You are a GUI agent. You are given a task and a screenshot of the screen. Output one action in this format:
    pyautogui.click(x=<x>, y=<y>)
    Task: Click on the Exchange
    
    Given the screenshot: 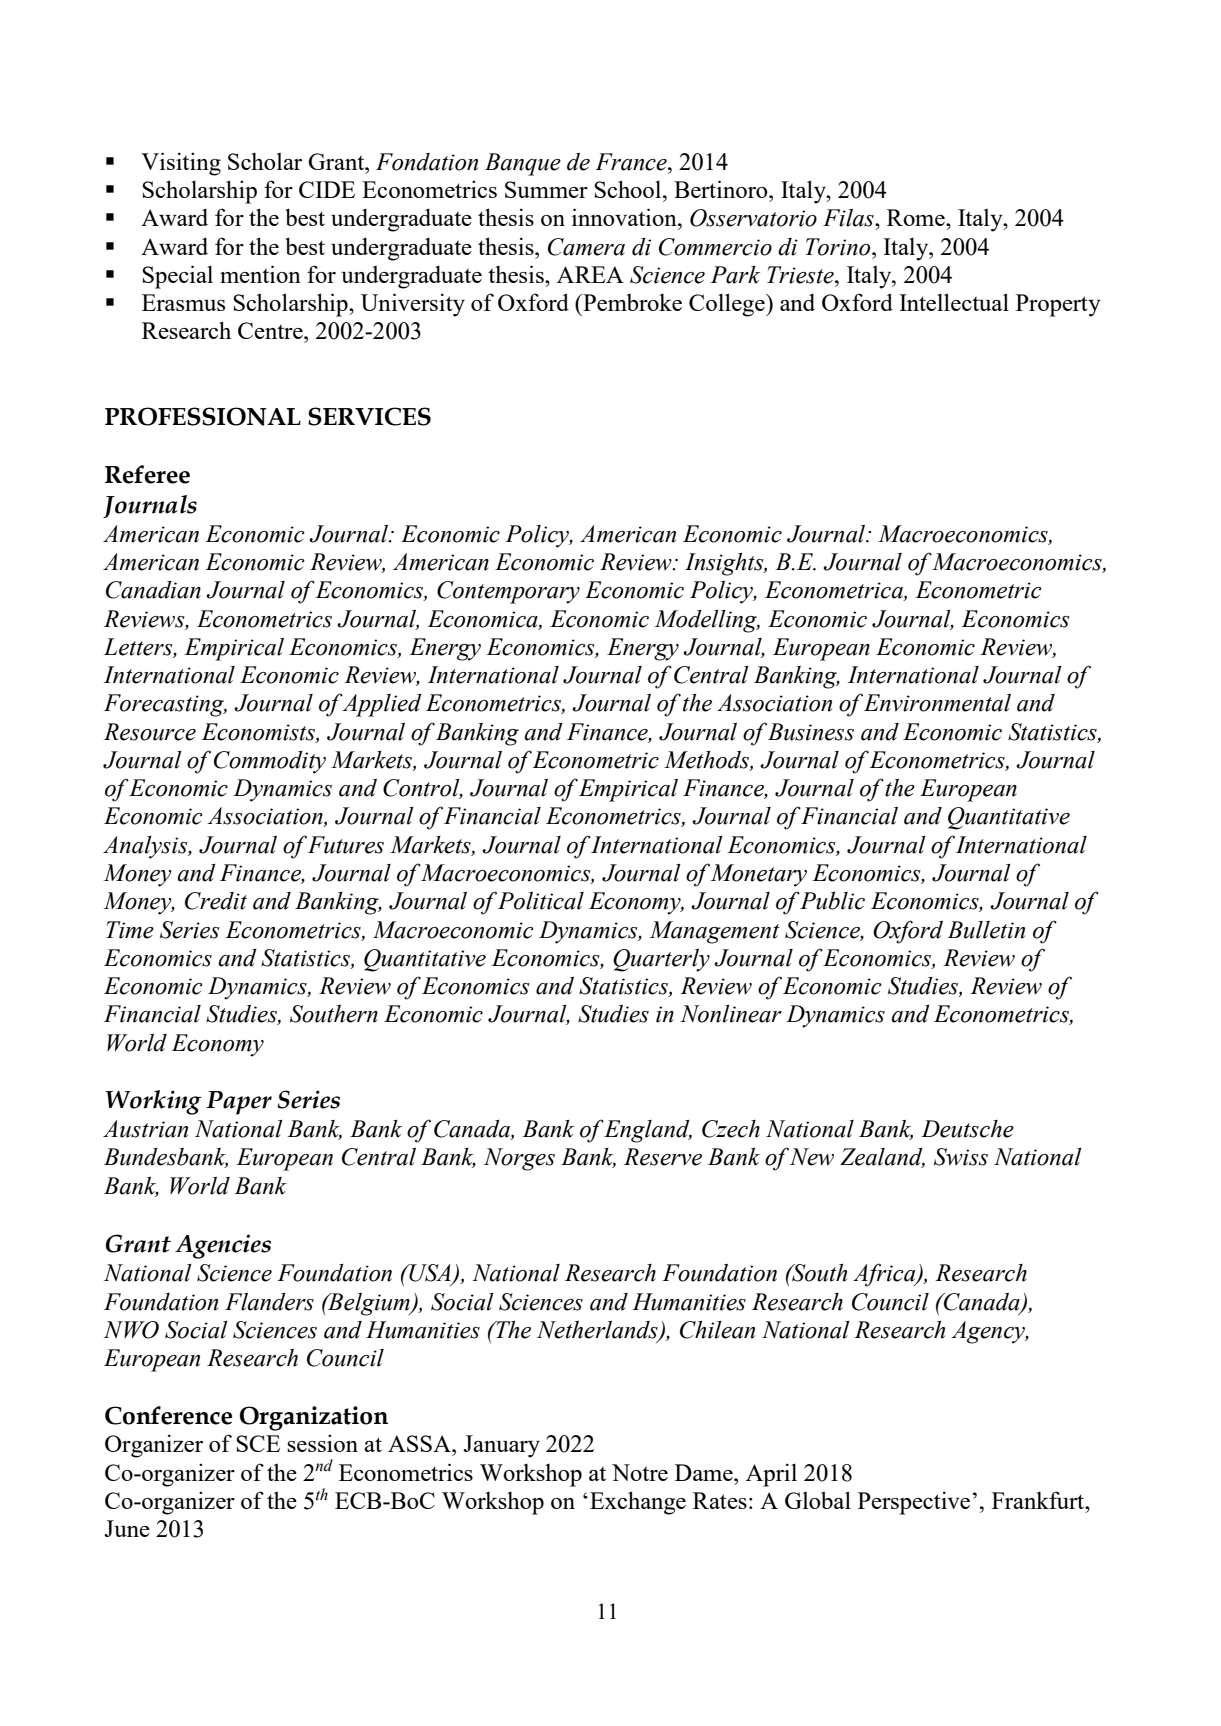 What is the action you would take?
    pyautogui.click(x=638, y=1503)
